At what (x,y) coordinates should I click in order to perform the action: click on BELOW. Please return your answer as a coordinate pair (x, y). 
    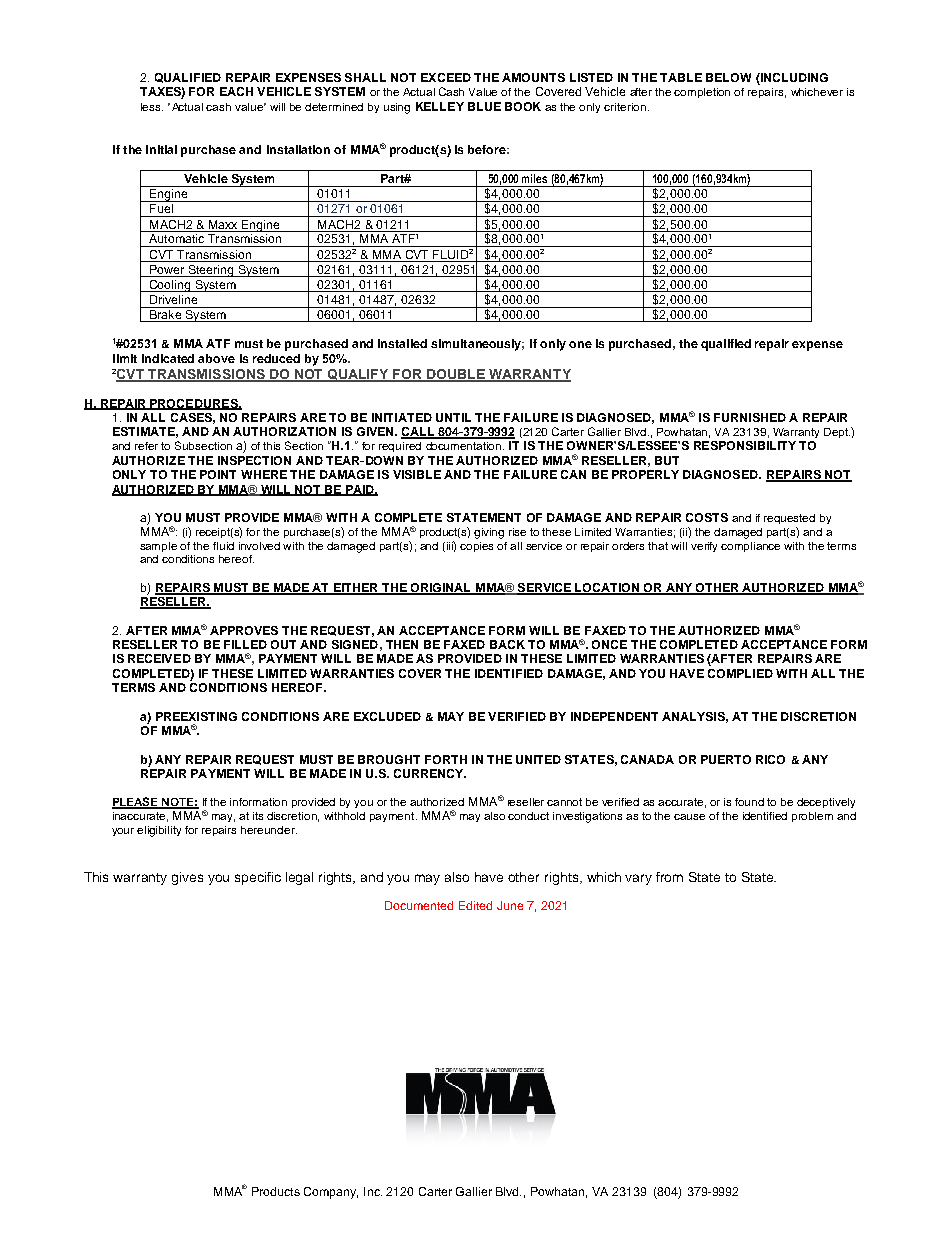
    Looking at the image, I should click on (728, 77).
